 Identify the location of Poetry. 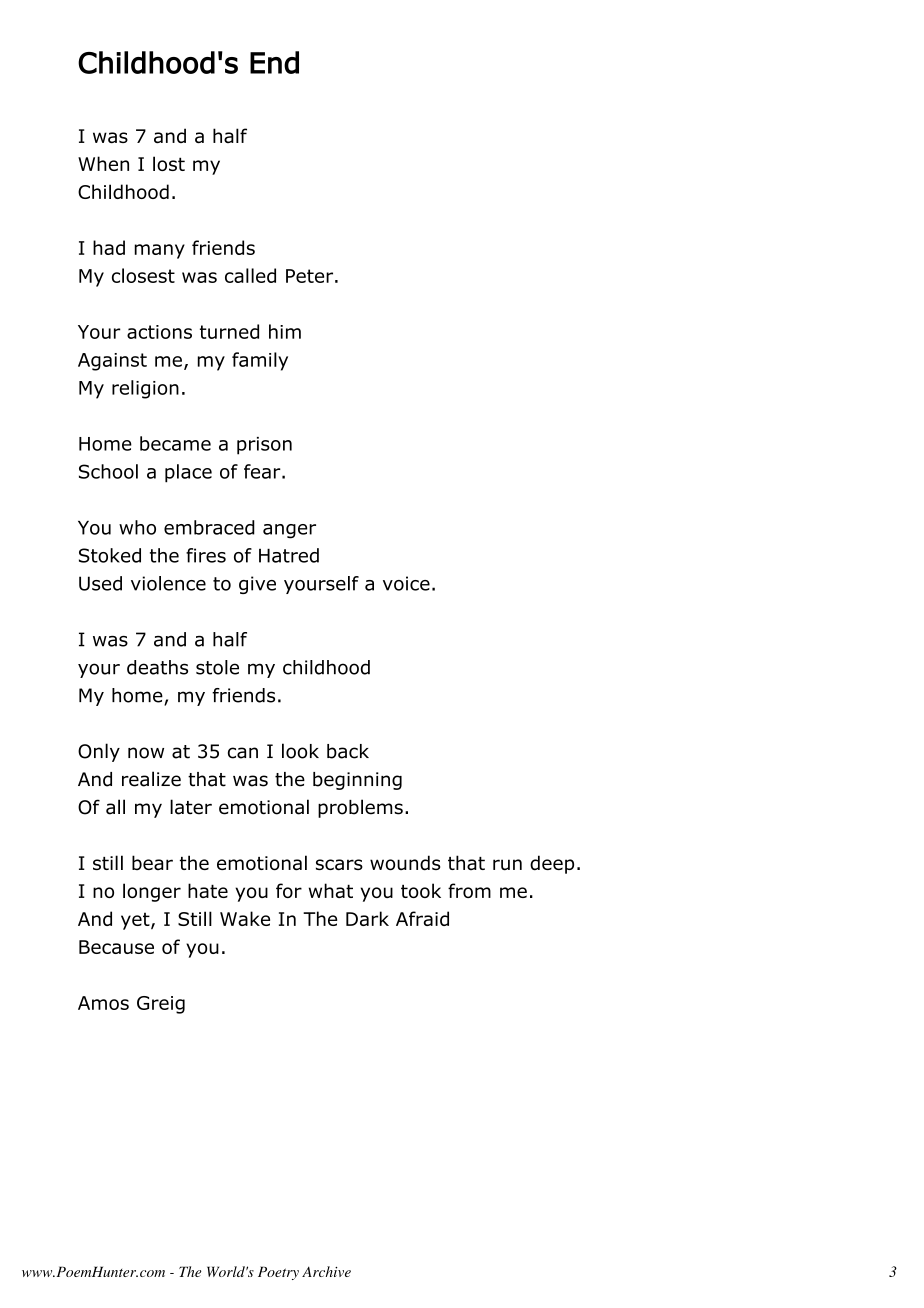
(278, 1273).
